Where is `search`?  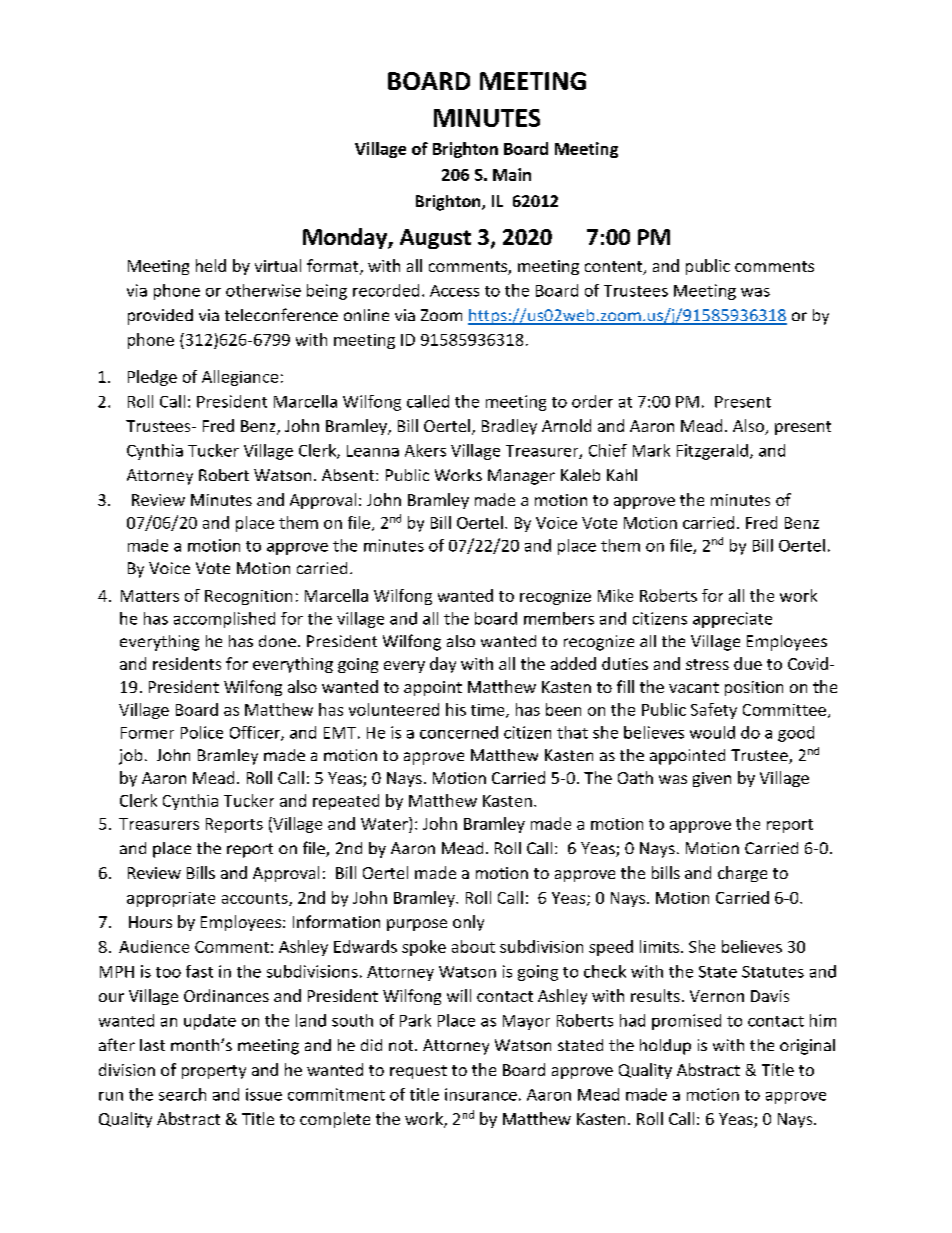 search is located at coordinates (182, 1094).
